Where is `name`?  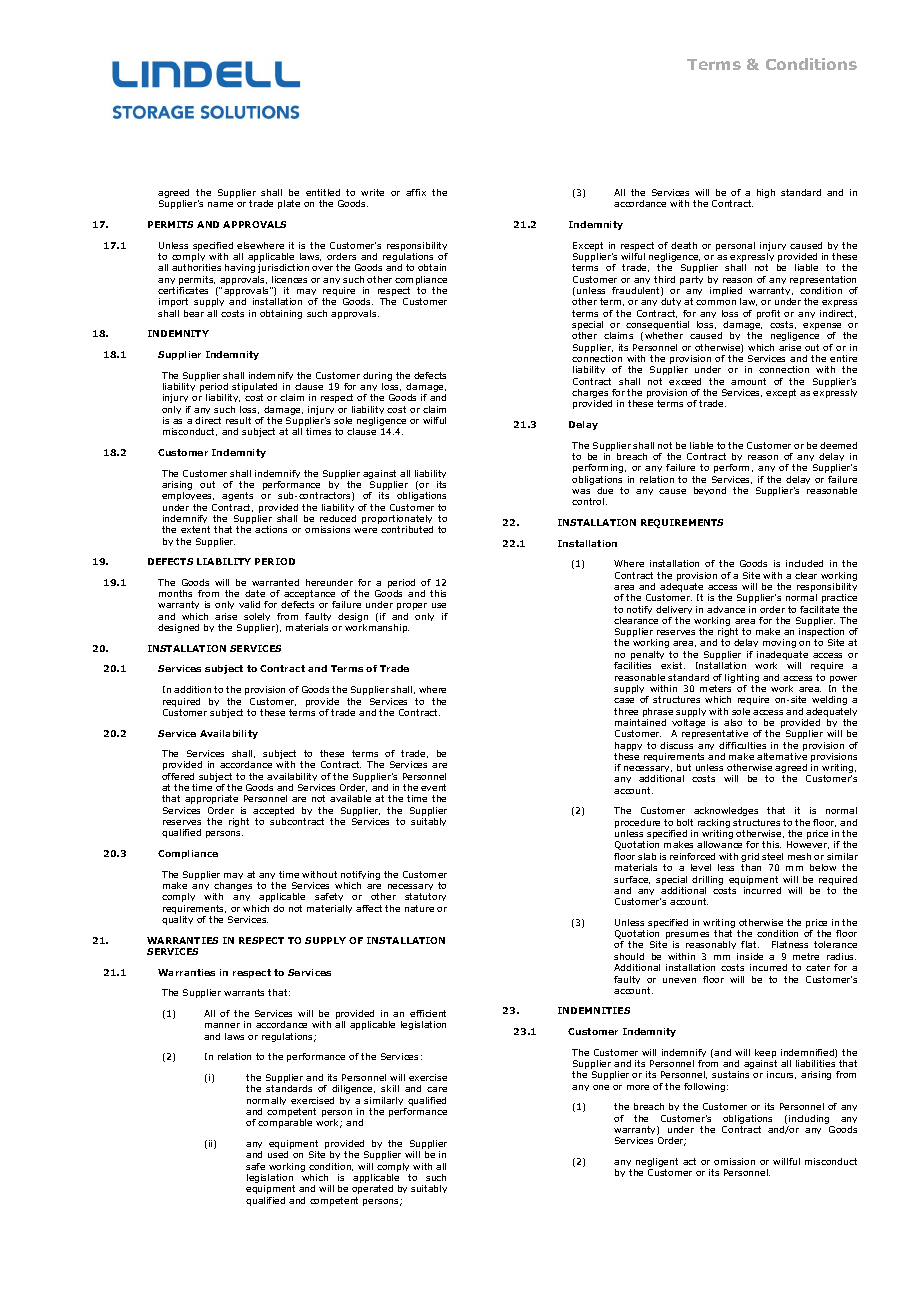 name is located at coordinates (220, 204).
